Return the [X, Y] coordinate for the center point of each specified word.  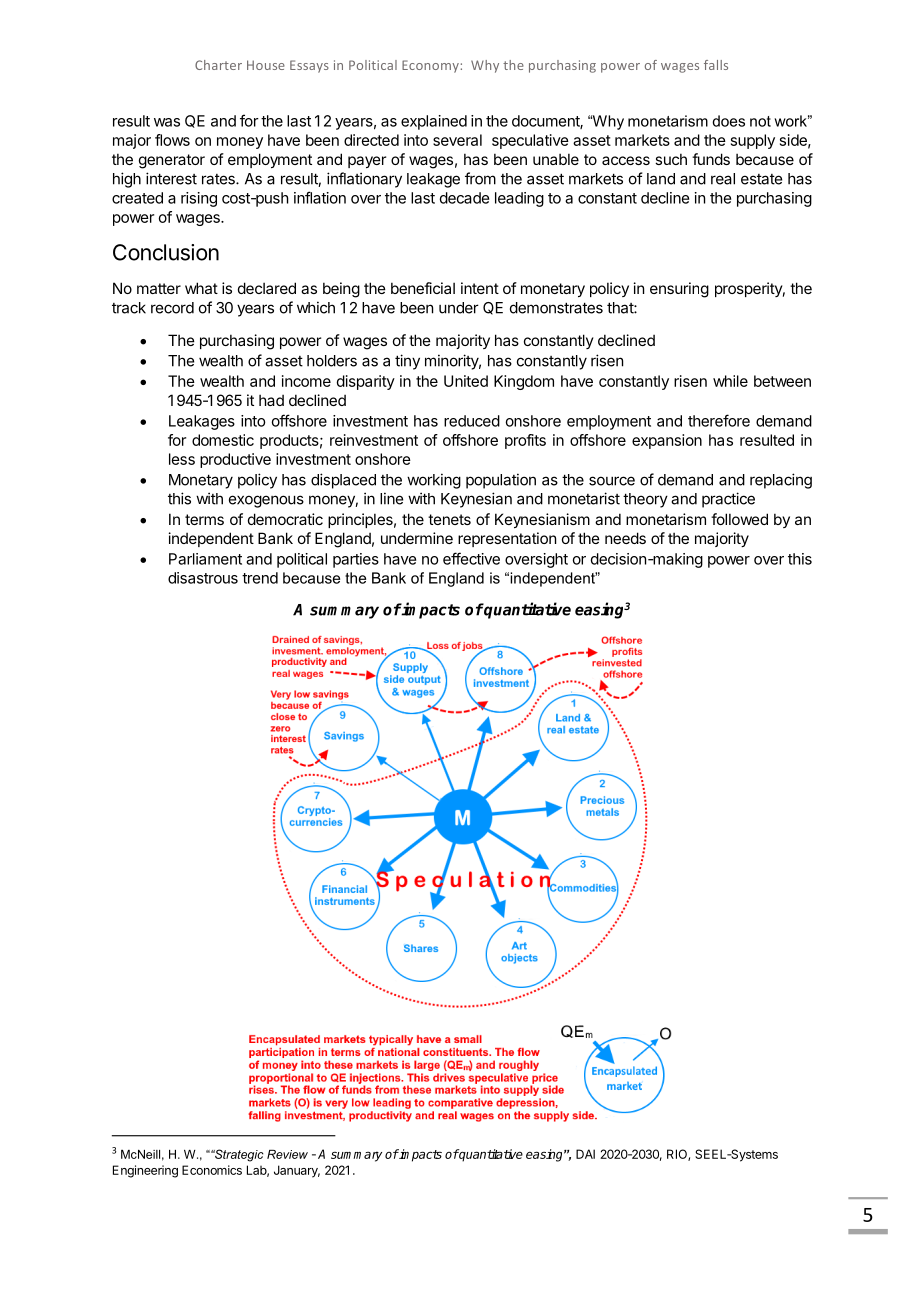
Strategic [238, 1155]
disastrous [203, 578]
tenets [449, 519]
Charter [218, 65]
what [201, 288]
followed [739, 519]
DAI [585, 1154]
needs [625, 538]
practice [728, 500]
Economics [212, 1170]
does [728, 121]
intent [480, 288]
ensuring [679, 290]
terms [204, 519]
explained [434, 122]
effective [471, 558]
